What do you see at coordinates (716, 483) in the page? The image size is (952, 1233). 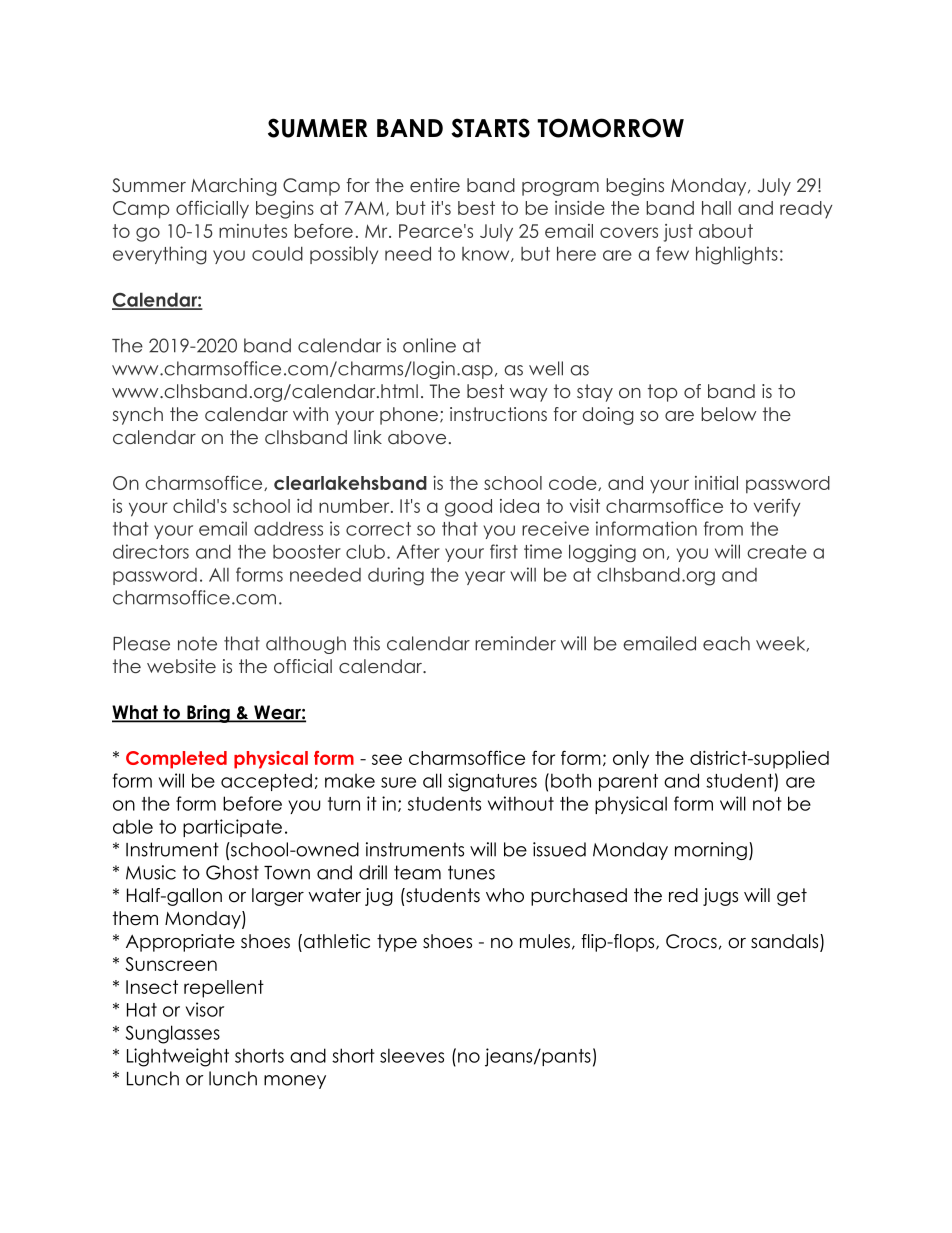 I see `initial` at bounding box center [716, 483].
